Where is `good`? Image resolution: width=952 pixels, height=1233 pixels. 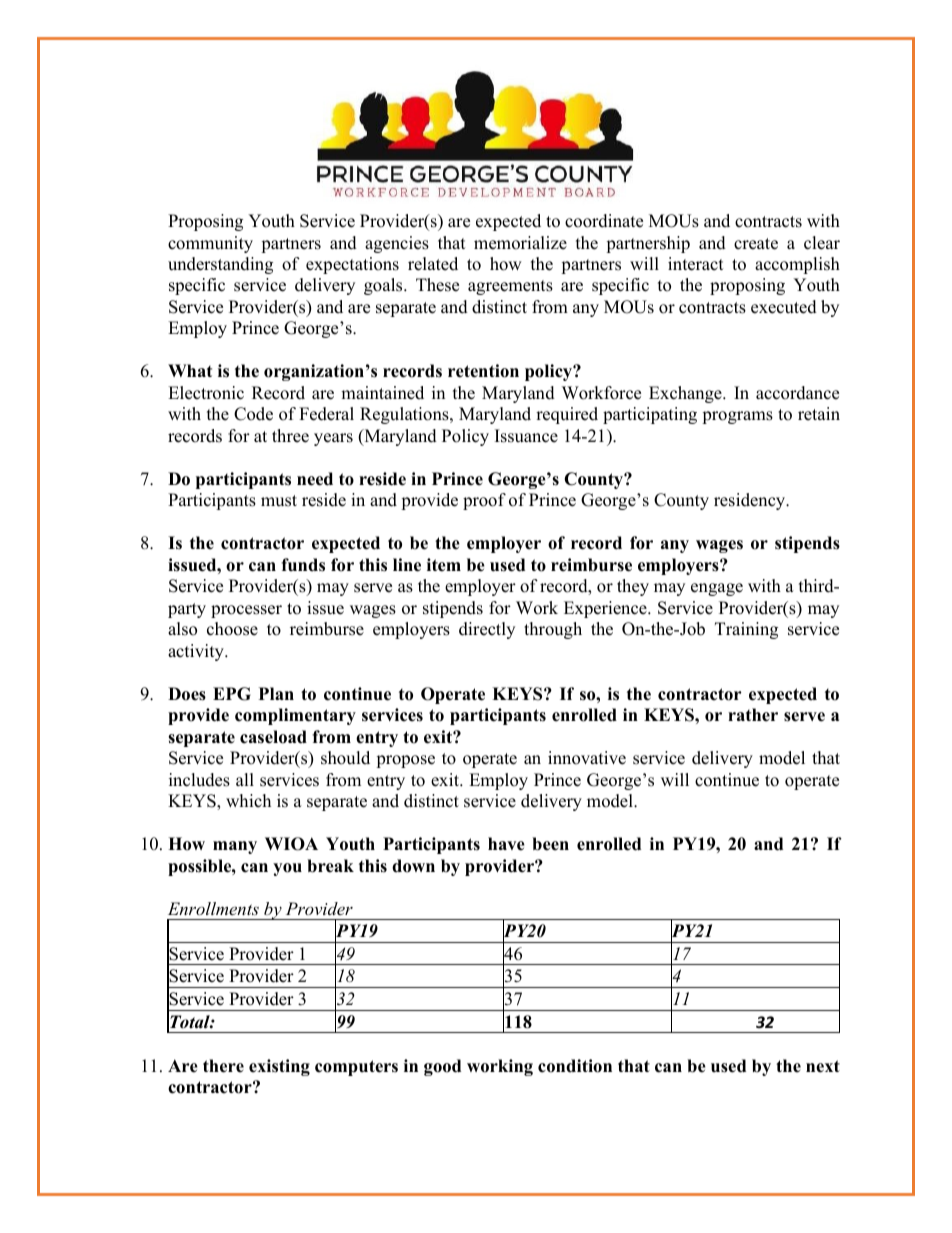
good is located at coordinates (442, 1067).
